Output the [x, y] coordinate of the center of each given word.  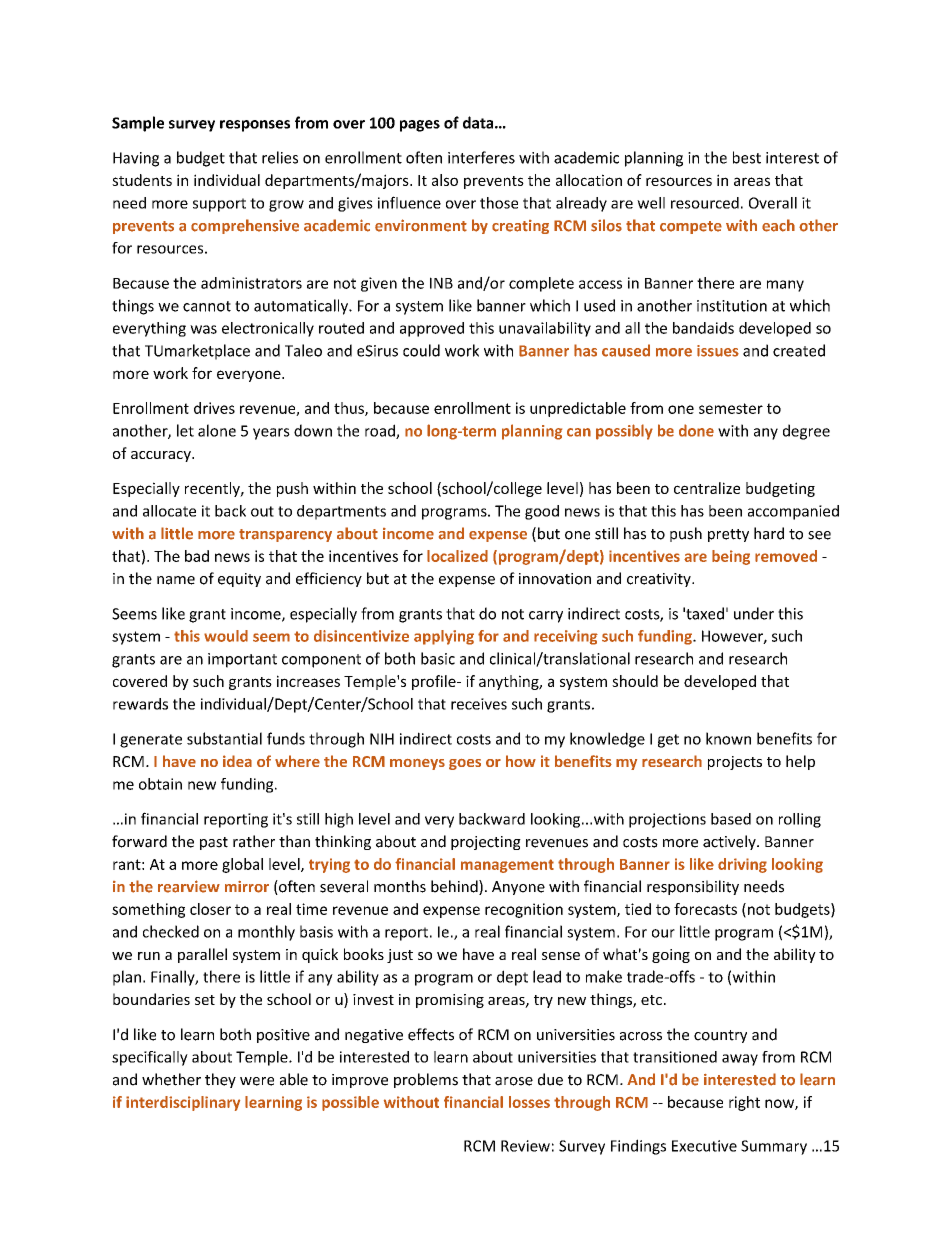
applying [444, 637]
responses [255, 126]
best [747, 157]
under [754, 613]
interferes [481, 157]
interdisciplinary [183, 1103]
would [226, 636]
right [744, 1103]
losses [529, 1102]
